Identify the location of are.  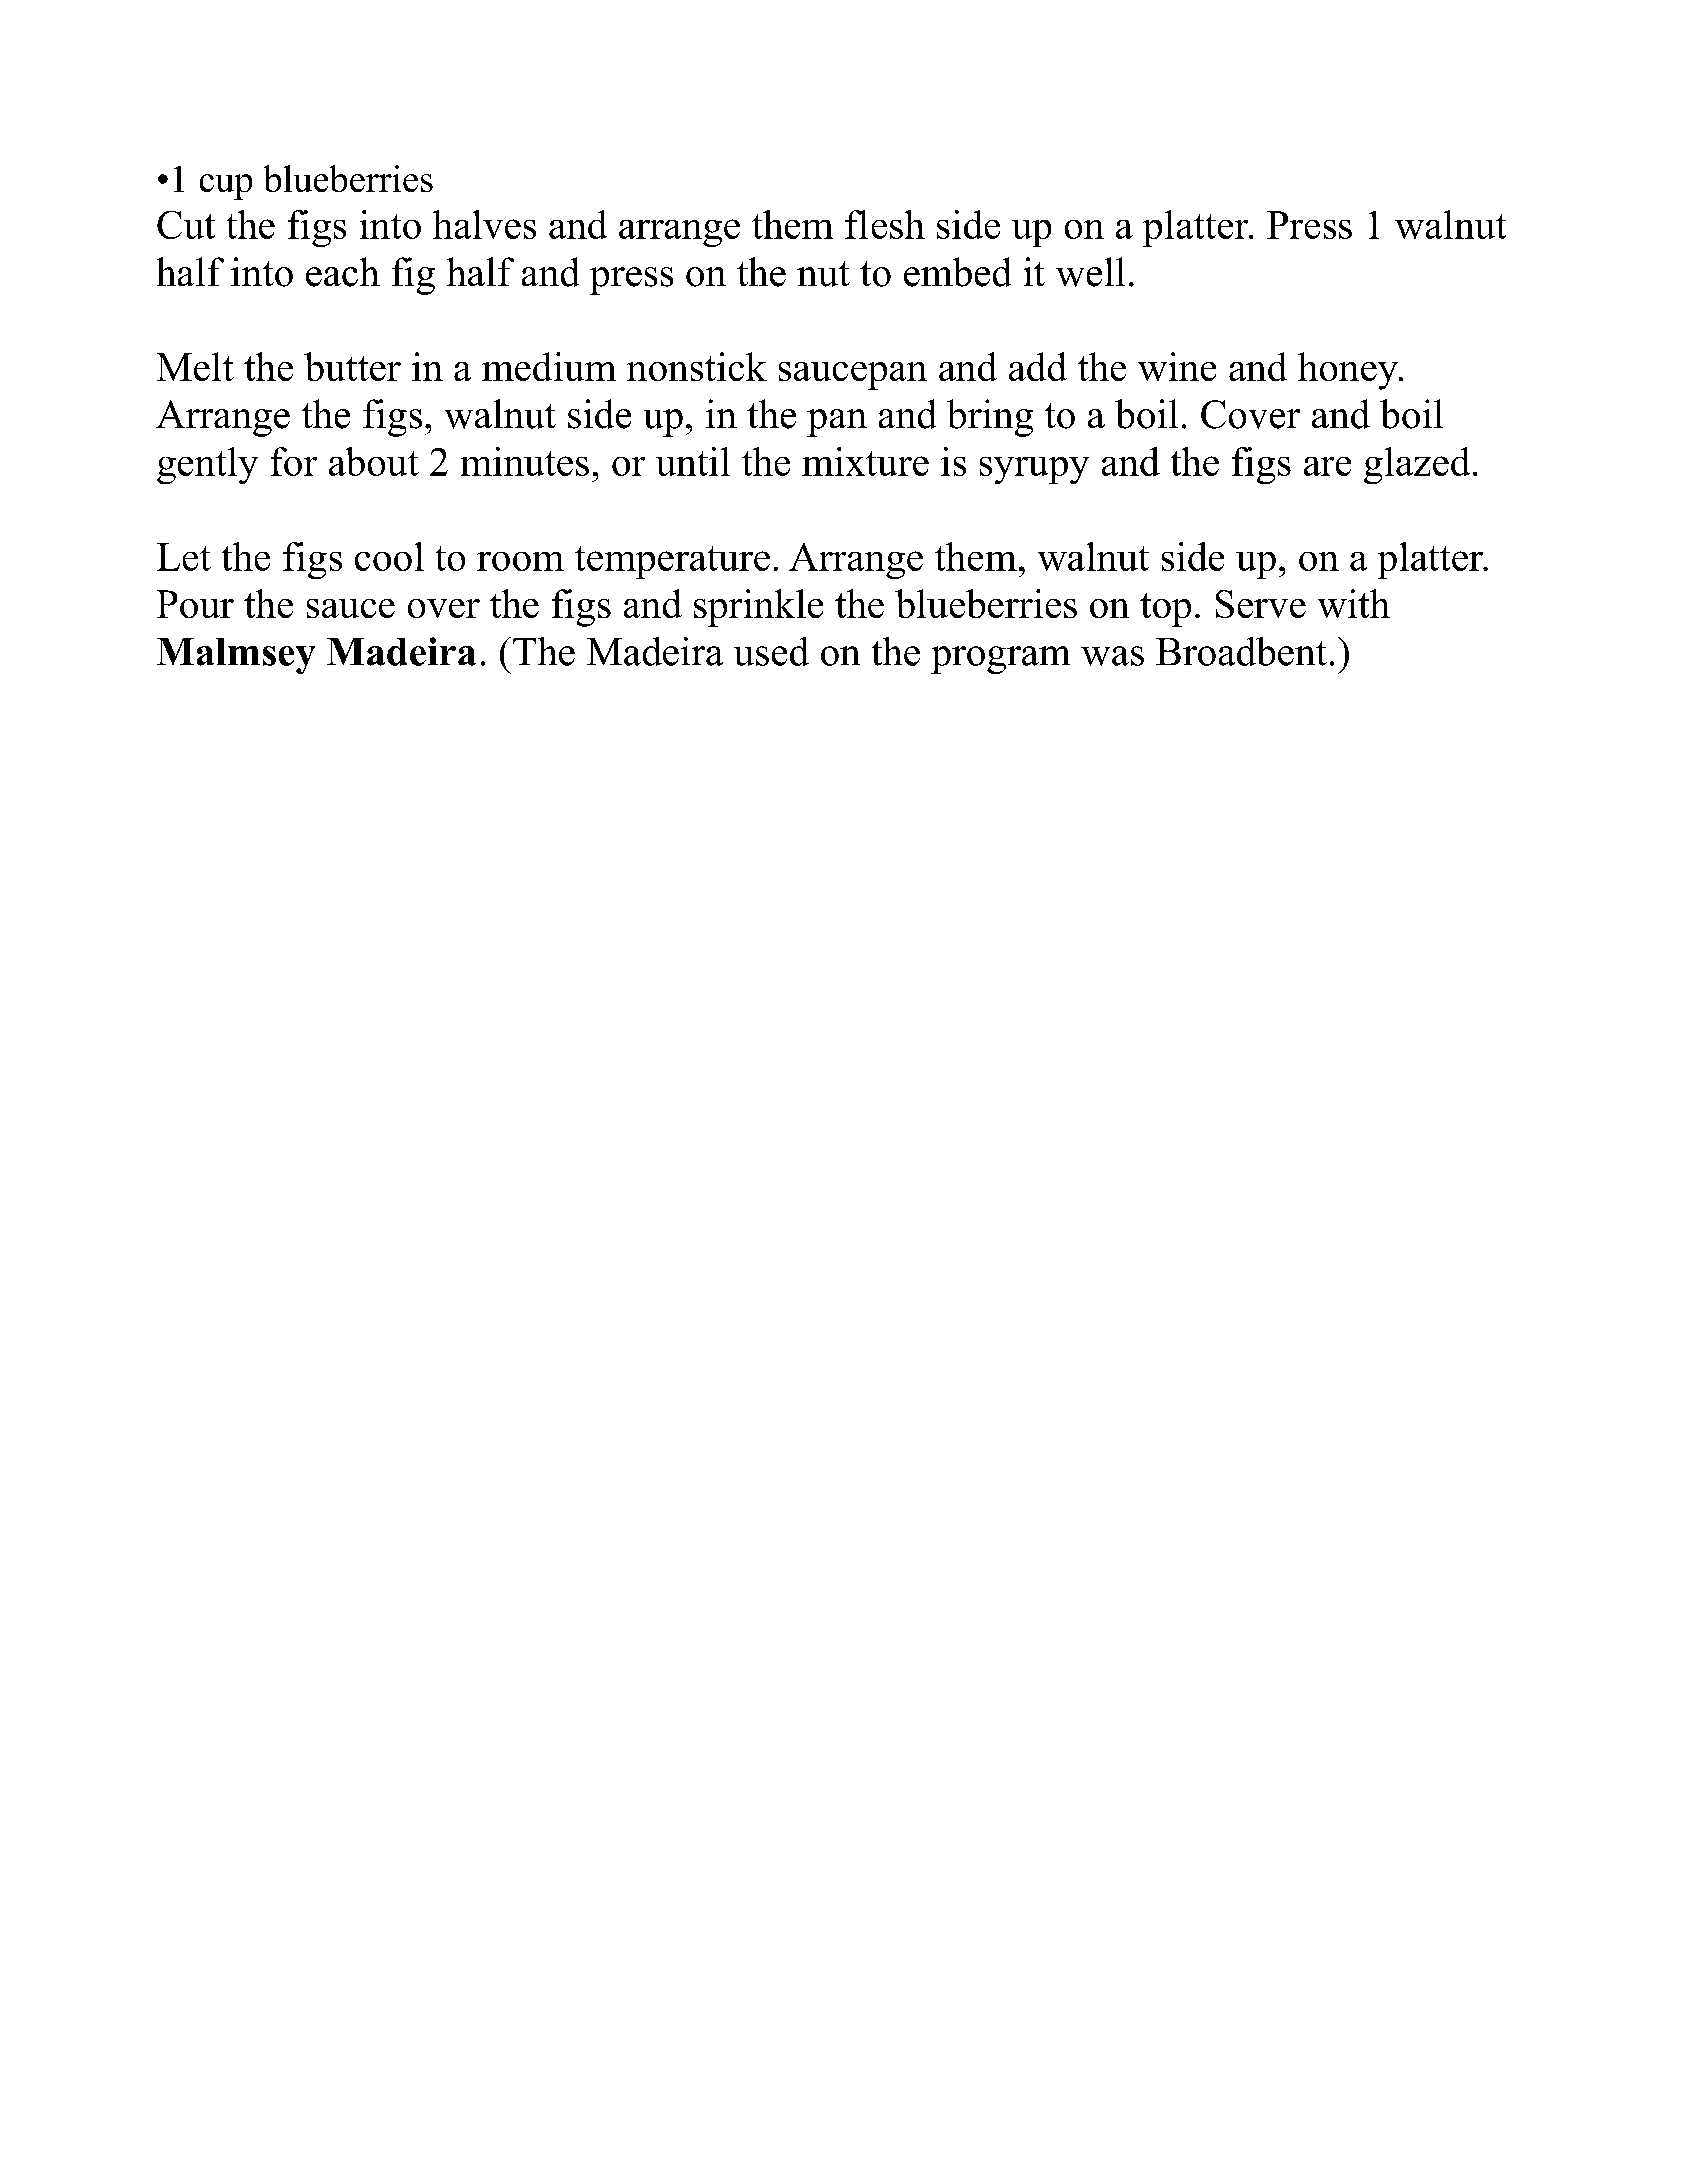
(1327, 466).
